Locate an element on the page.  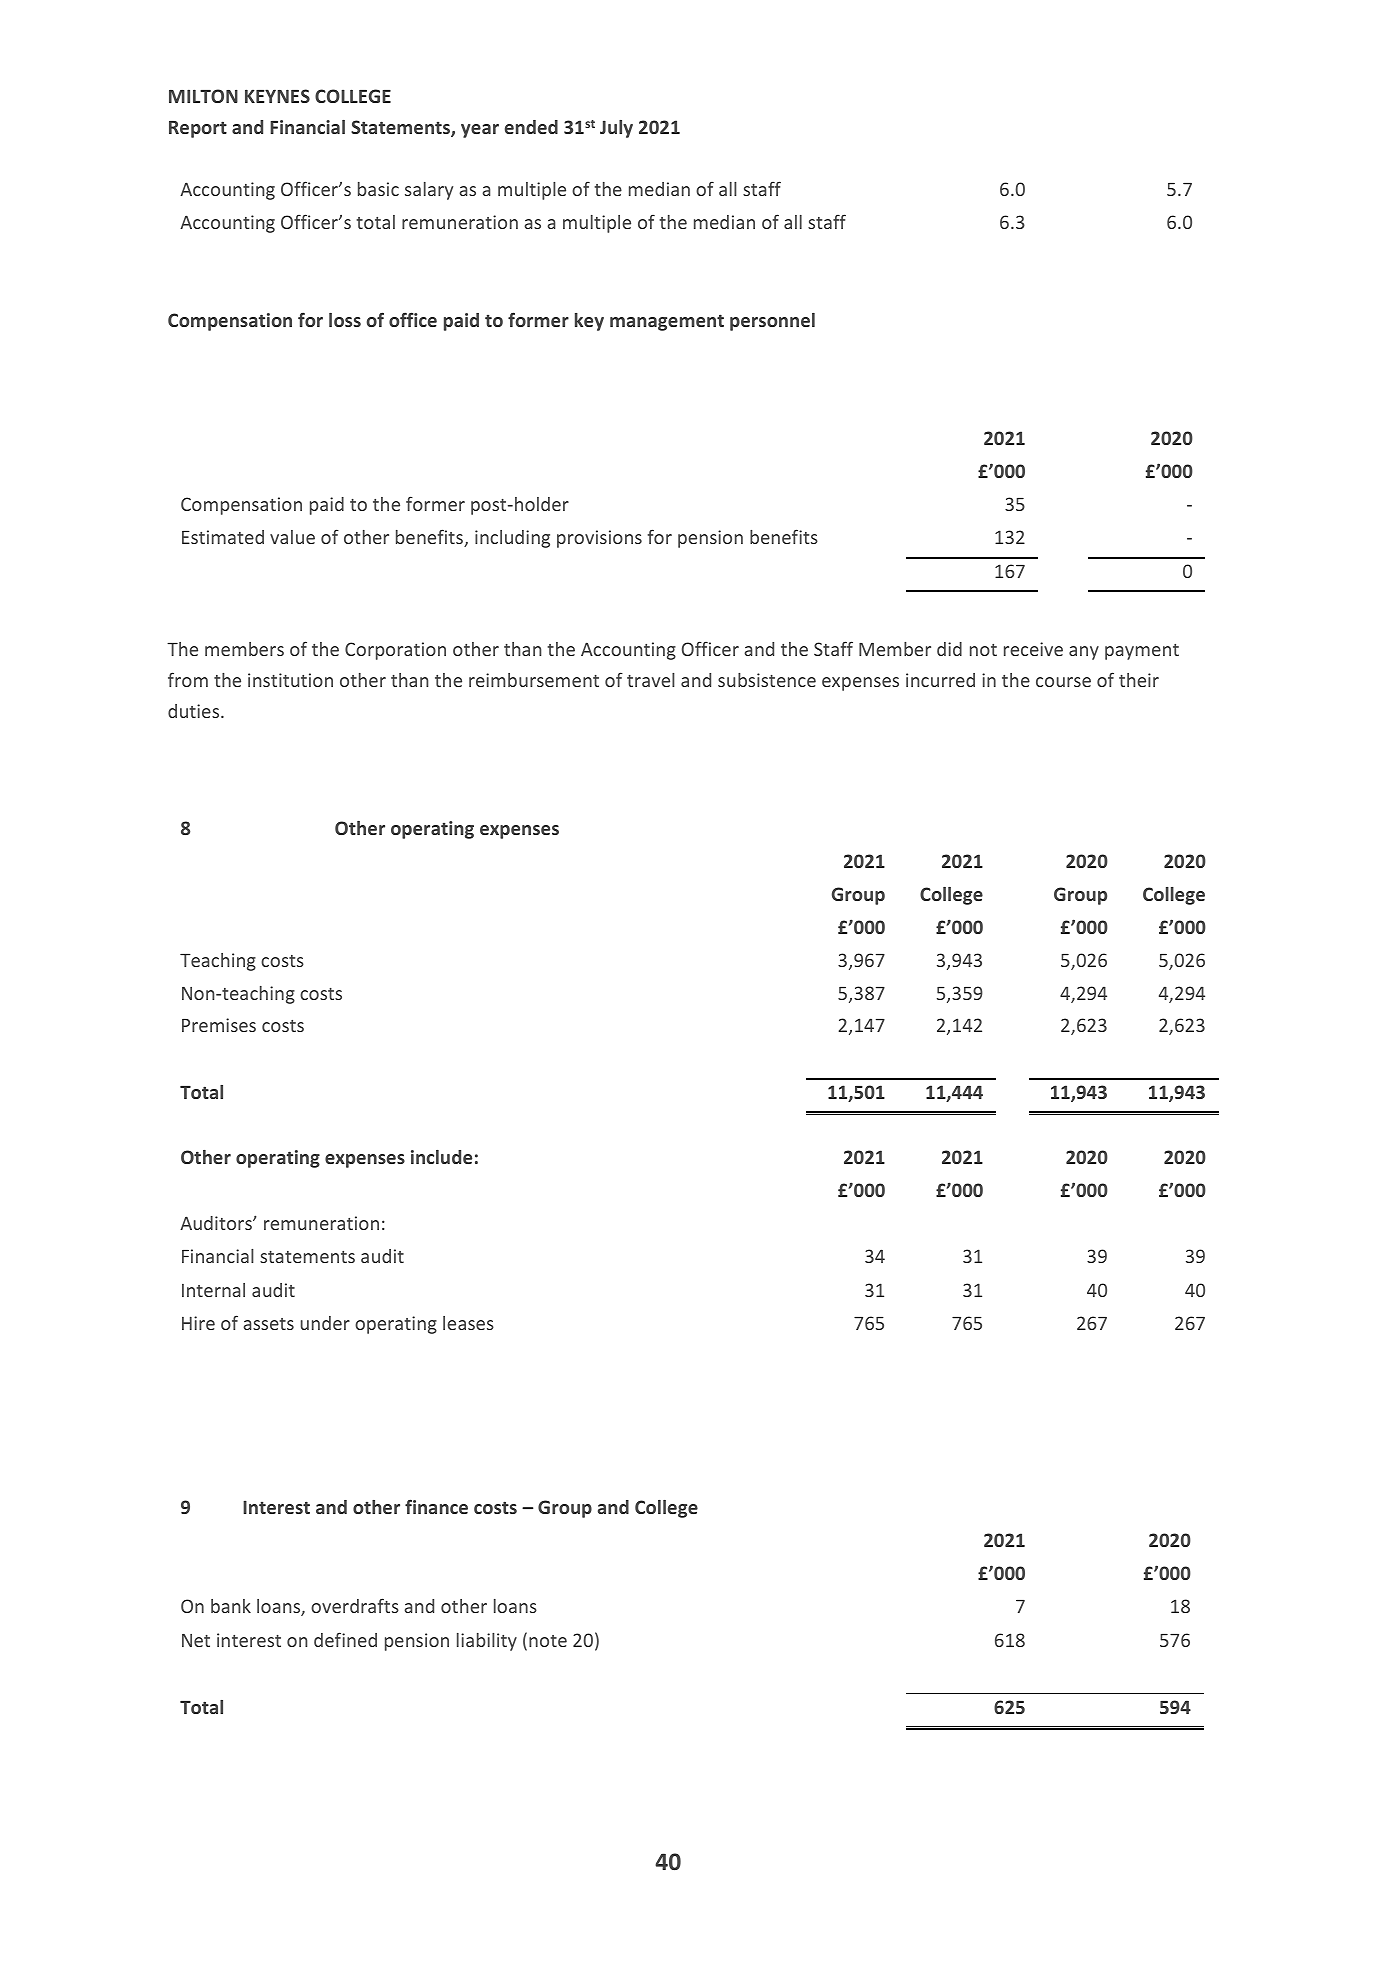
July is located at coordinates (616, 129).
